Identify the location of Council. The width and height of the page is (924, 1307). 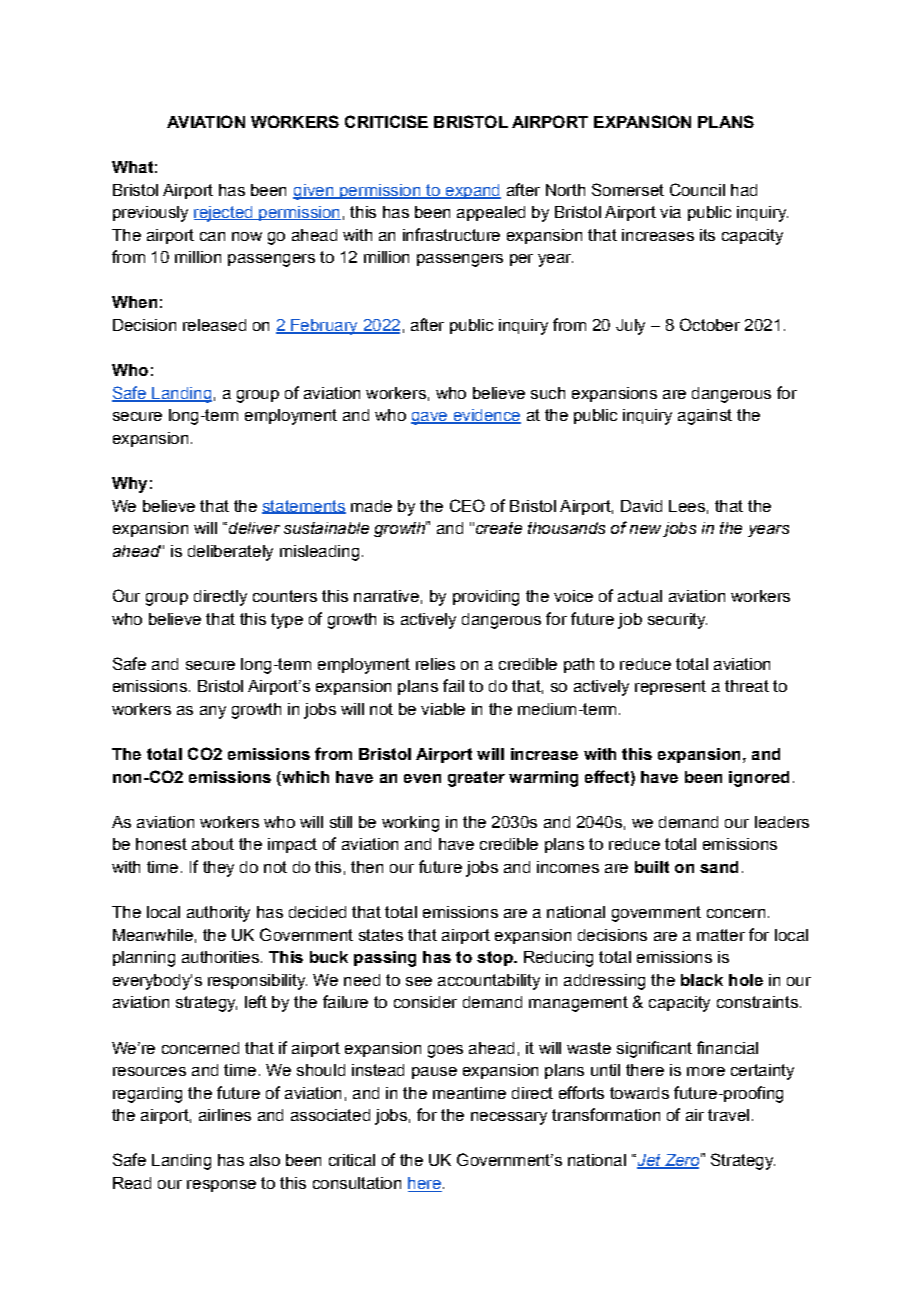
(697, 189).
